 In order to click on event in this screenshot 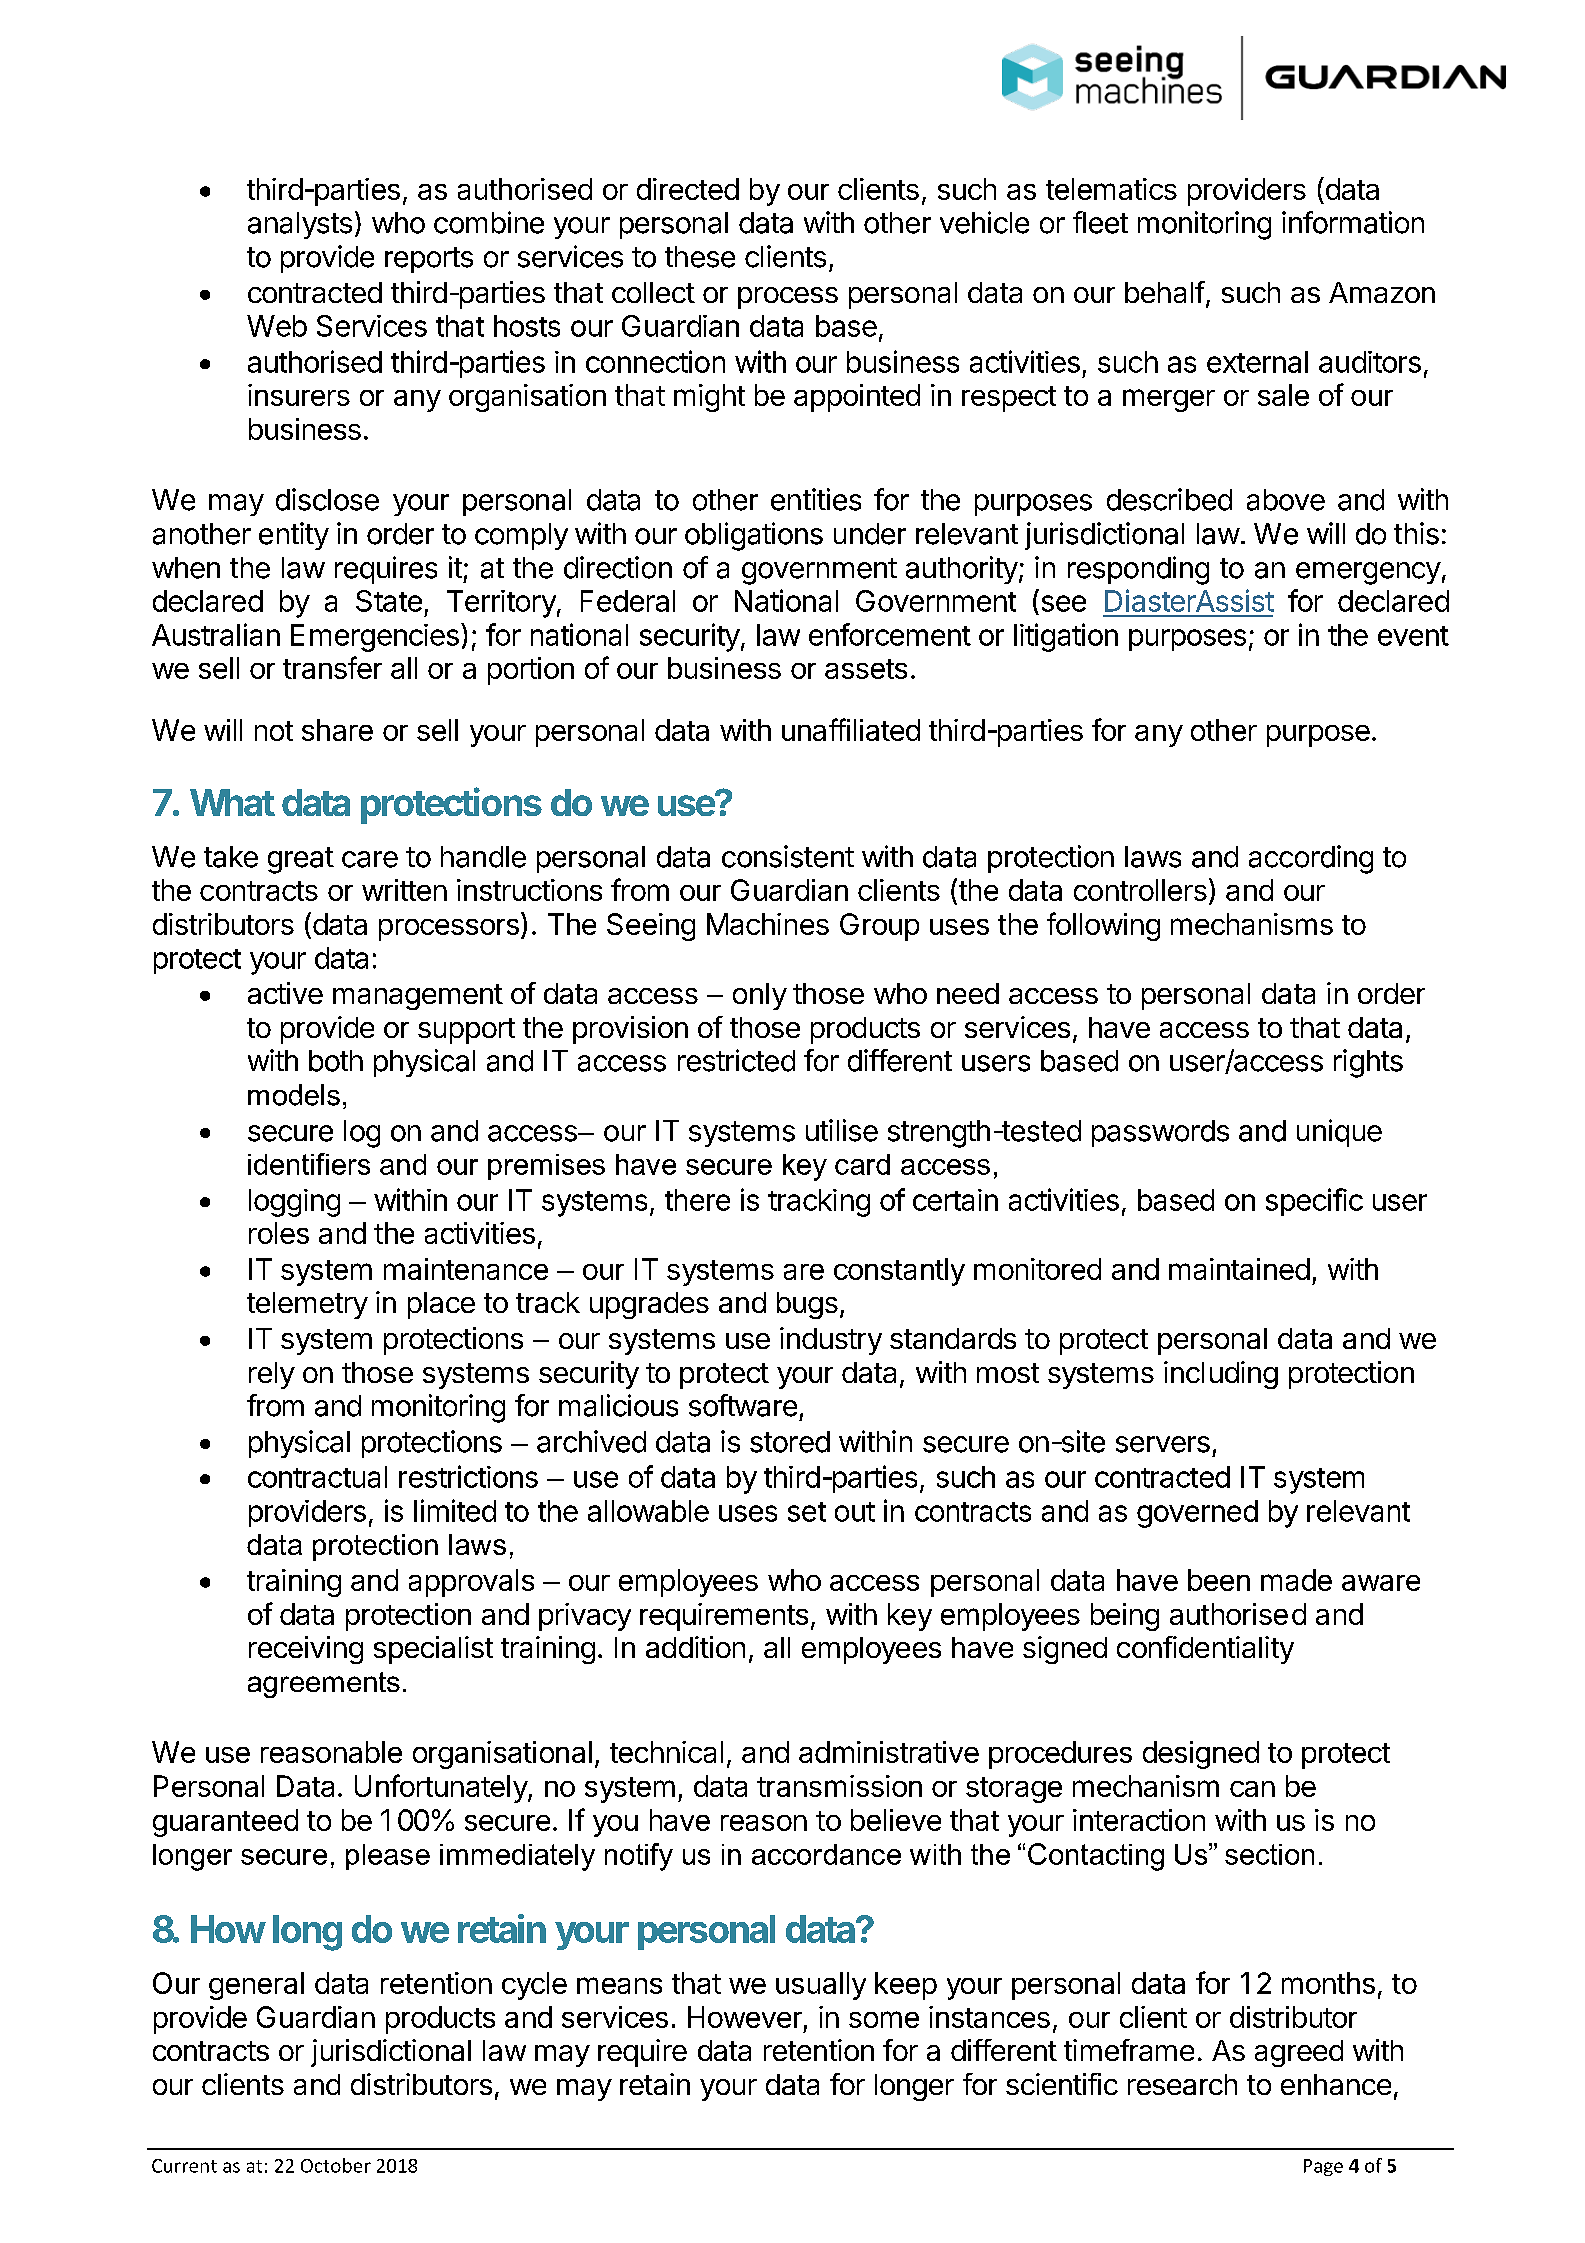, I will do `click(1413, 636)`.
